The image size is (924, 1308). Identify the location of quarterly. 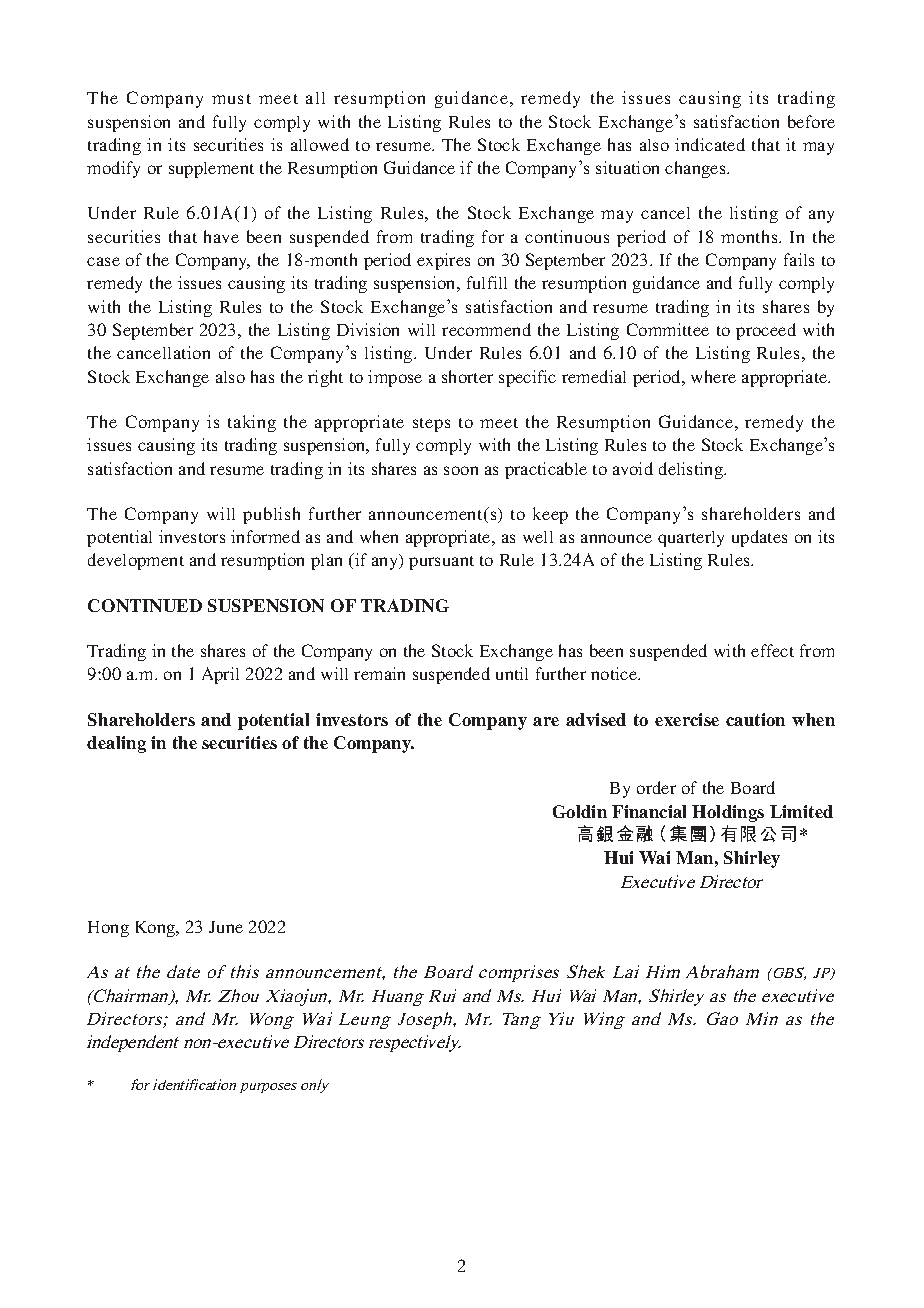
(691, 539).
